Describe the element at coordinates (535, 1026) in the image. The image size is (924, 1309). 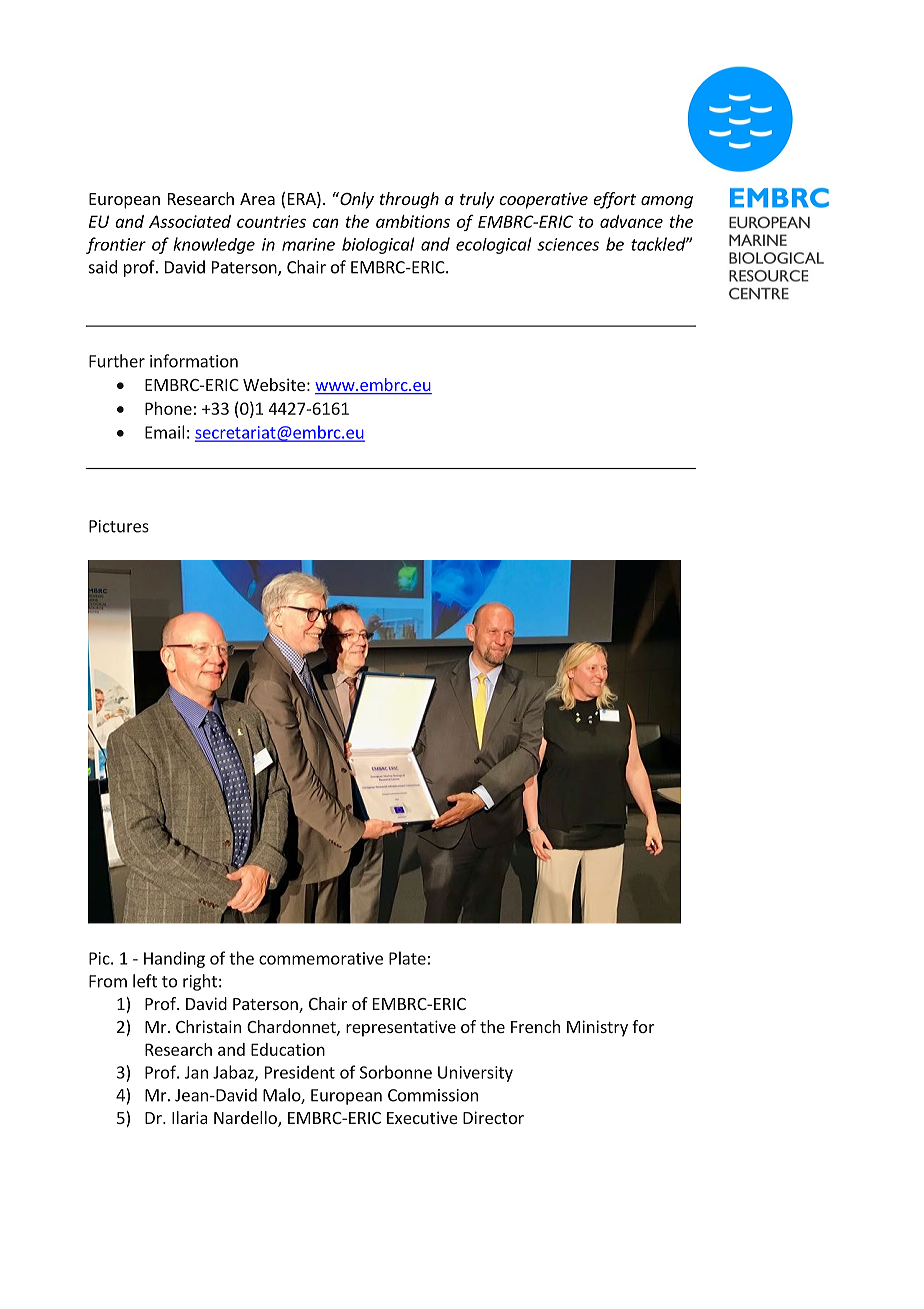
I see `French` at that location.
